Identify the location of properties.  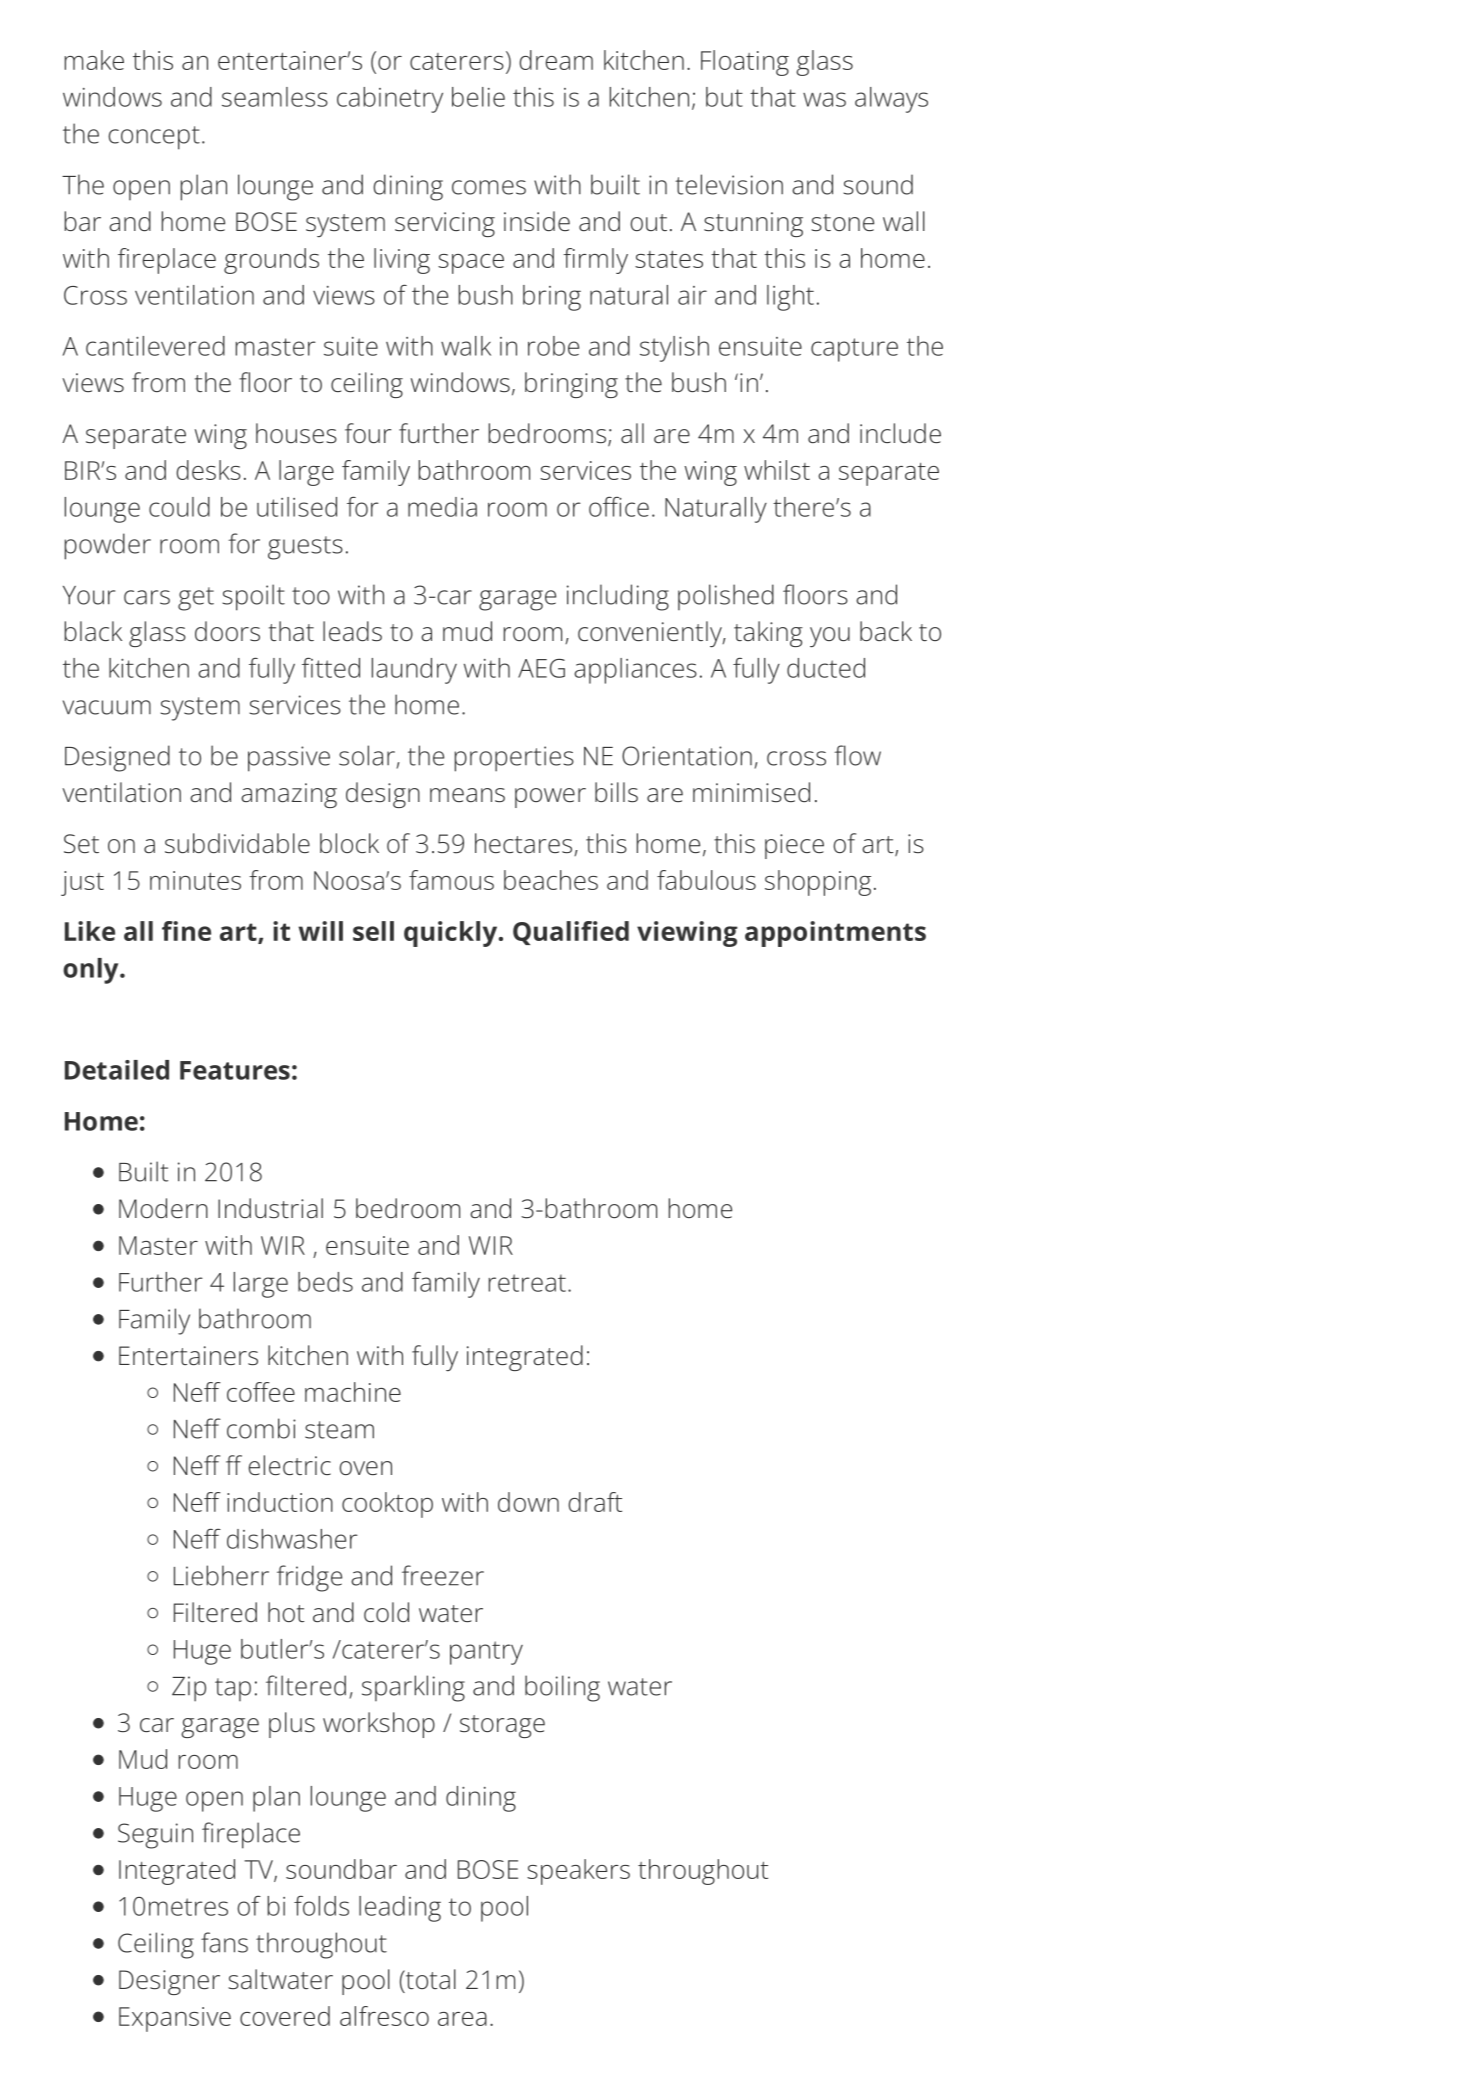
(514, 759).
